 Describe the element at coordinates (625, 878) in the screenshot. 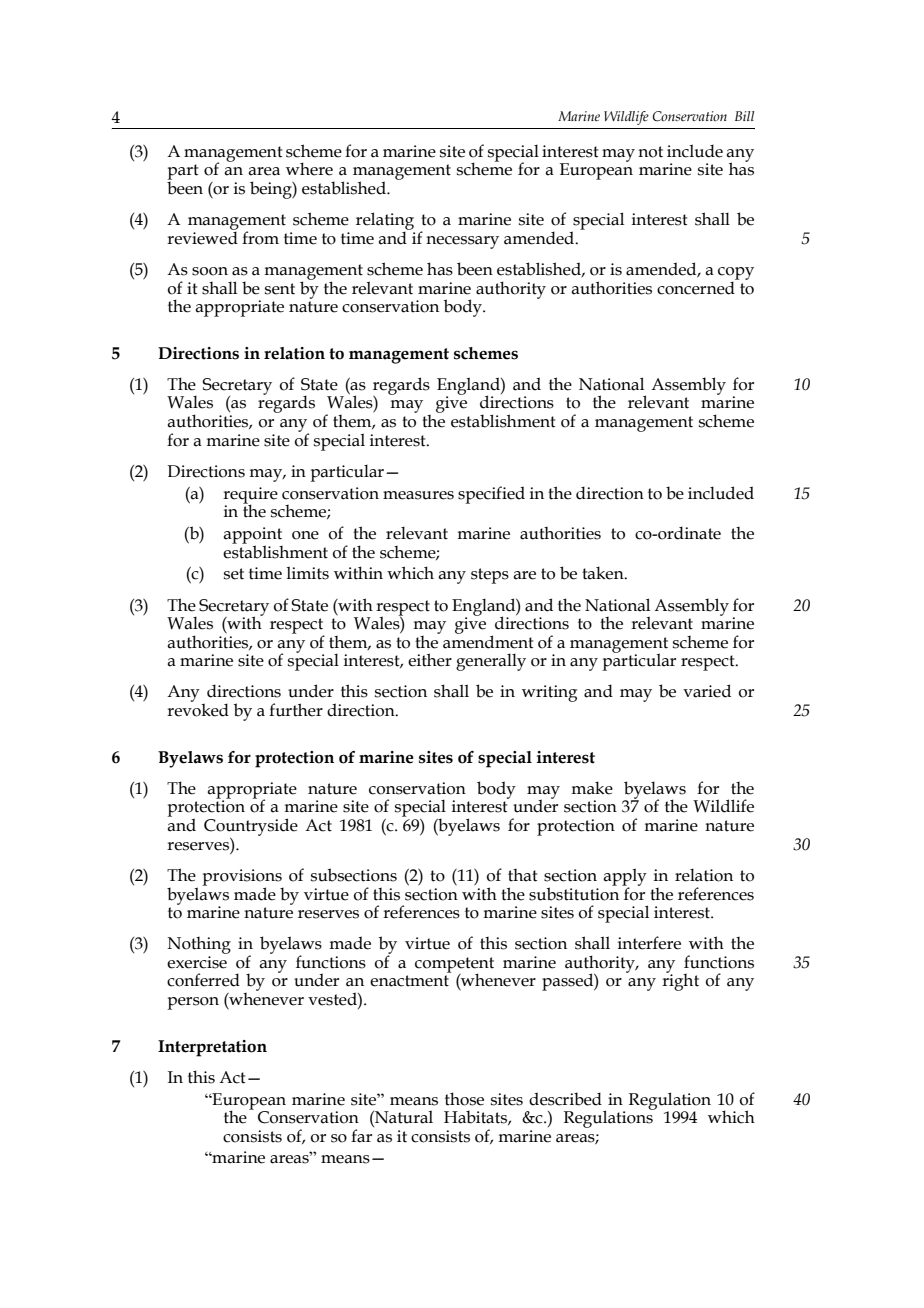

I see `apply` at that location.
